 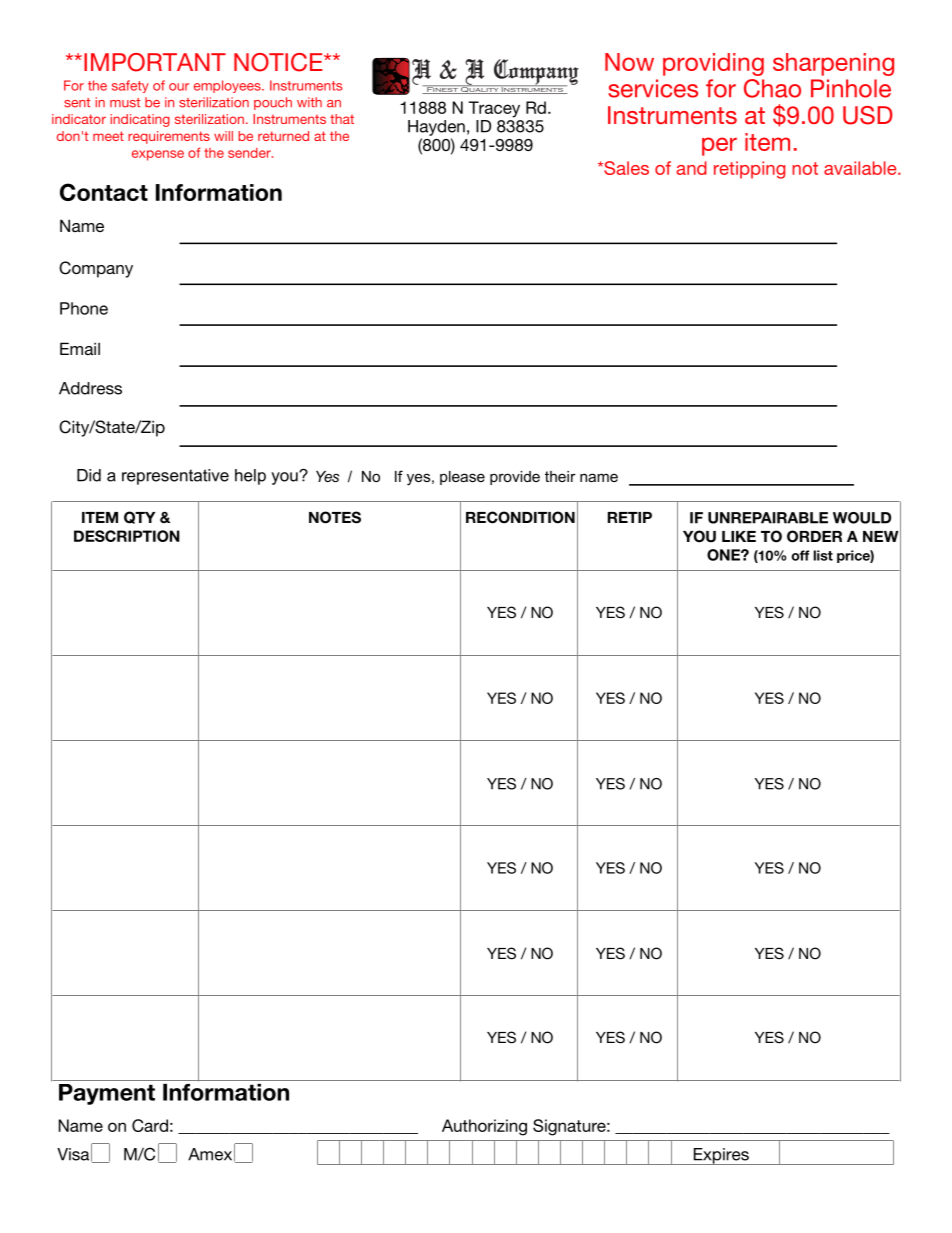 I want to click on please, so click(x=462, y=478).
